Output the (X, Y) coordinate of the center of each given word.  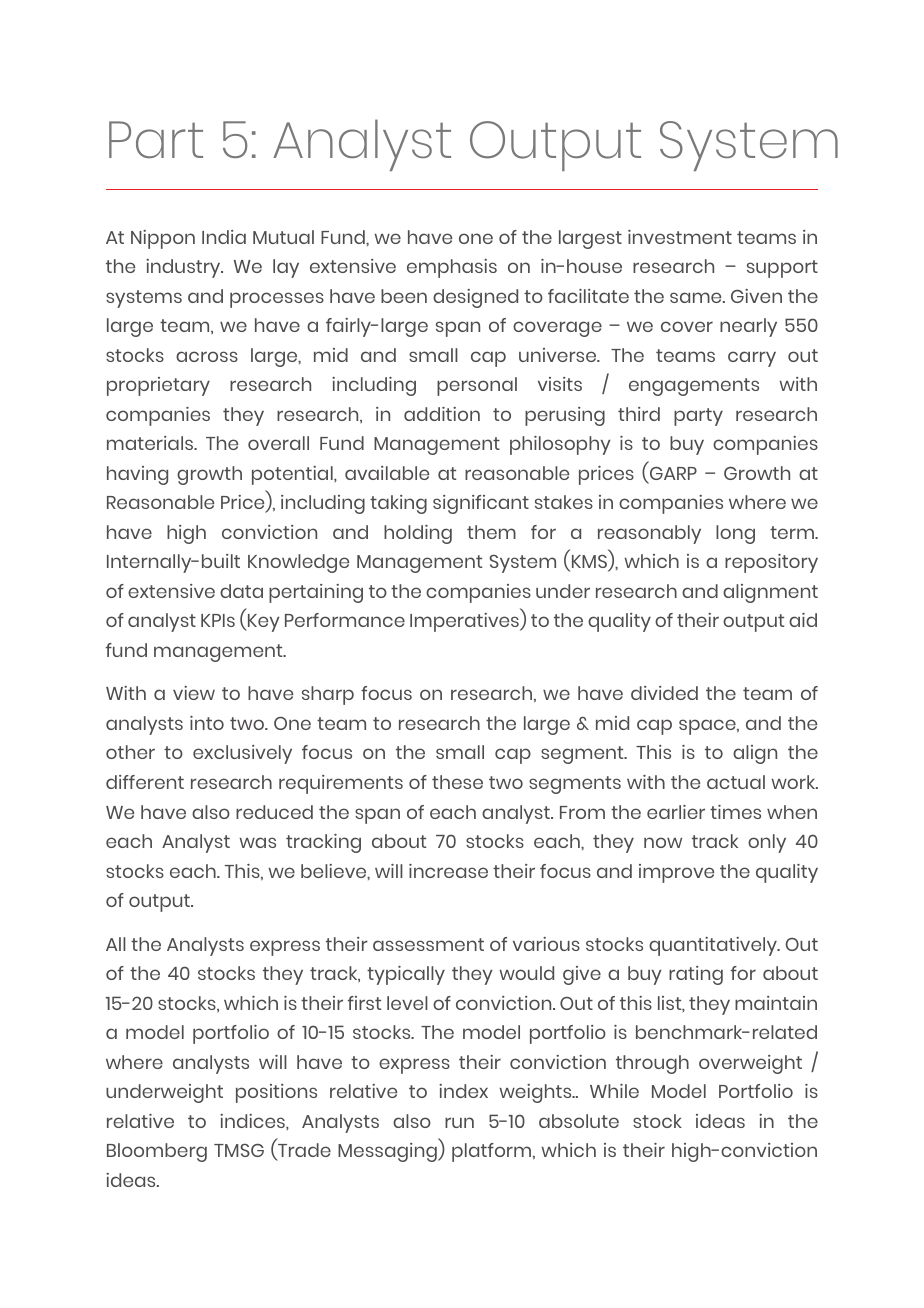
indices (253, 1121)
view (194, 693)
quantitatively (714, 946)
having (137, 475)
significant (481, 504)
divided (664, 693)
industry (184, 268)
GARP (672, 475)
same (697, 297)
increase (448, 871)
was (257, 842)
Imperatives (465, 622)
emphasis (452, 268)
